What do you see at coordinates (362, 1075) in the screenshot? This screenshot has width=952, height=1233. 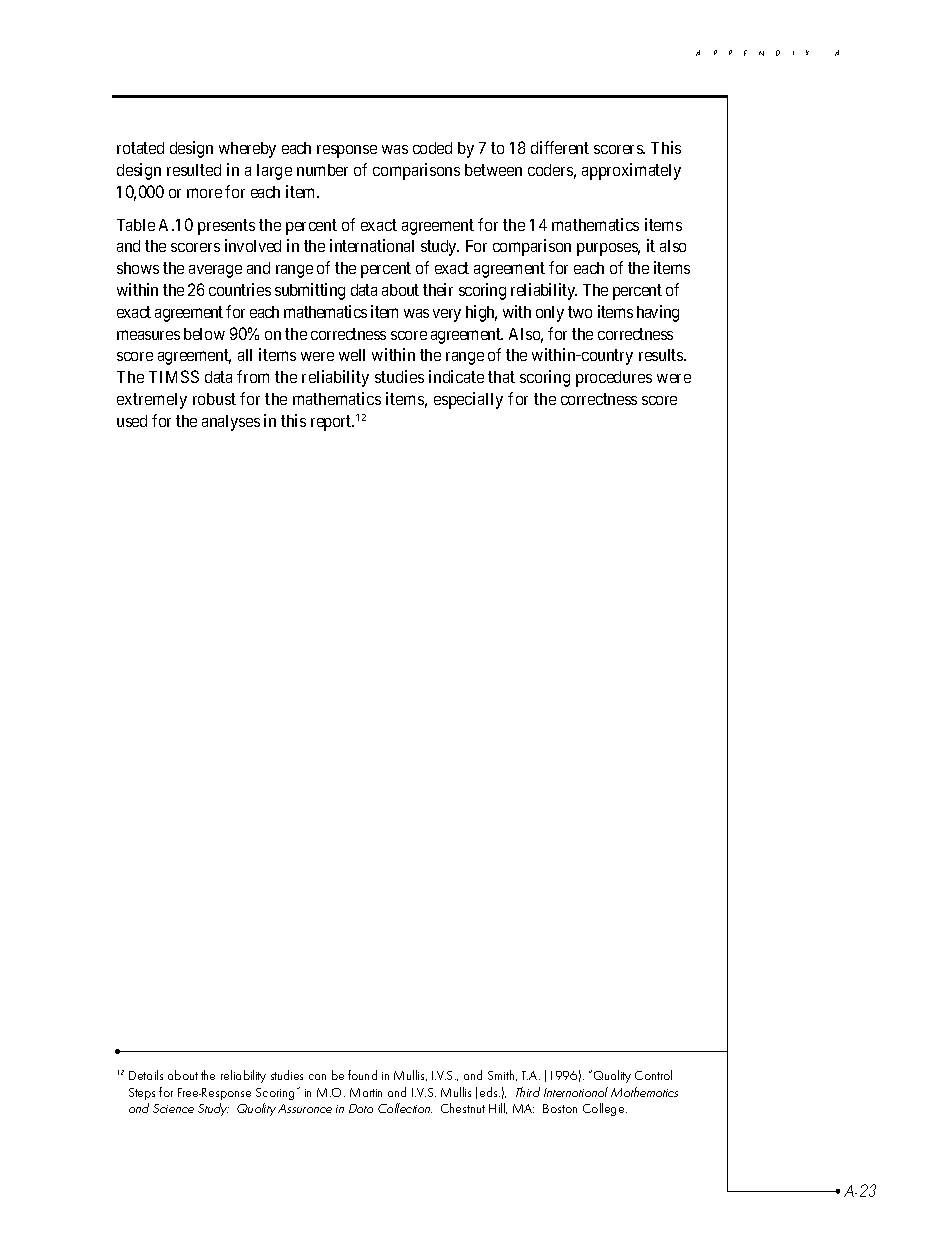 I see `found` at bounding box center [362, 1075].
